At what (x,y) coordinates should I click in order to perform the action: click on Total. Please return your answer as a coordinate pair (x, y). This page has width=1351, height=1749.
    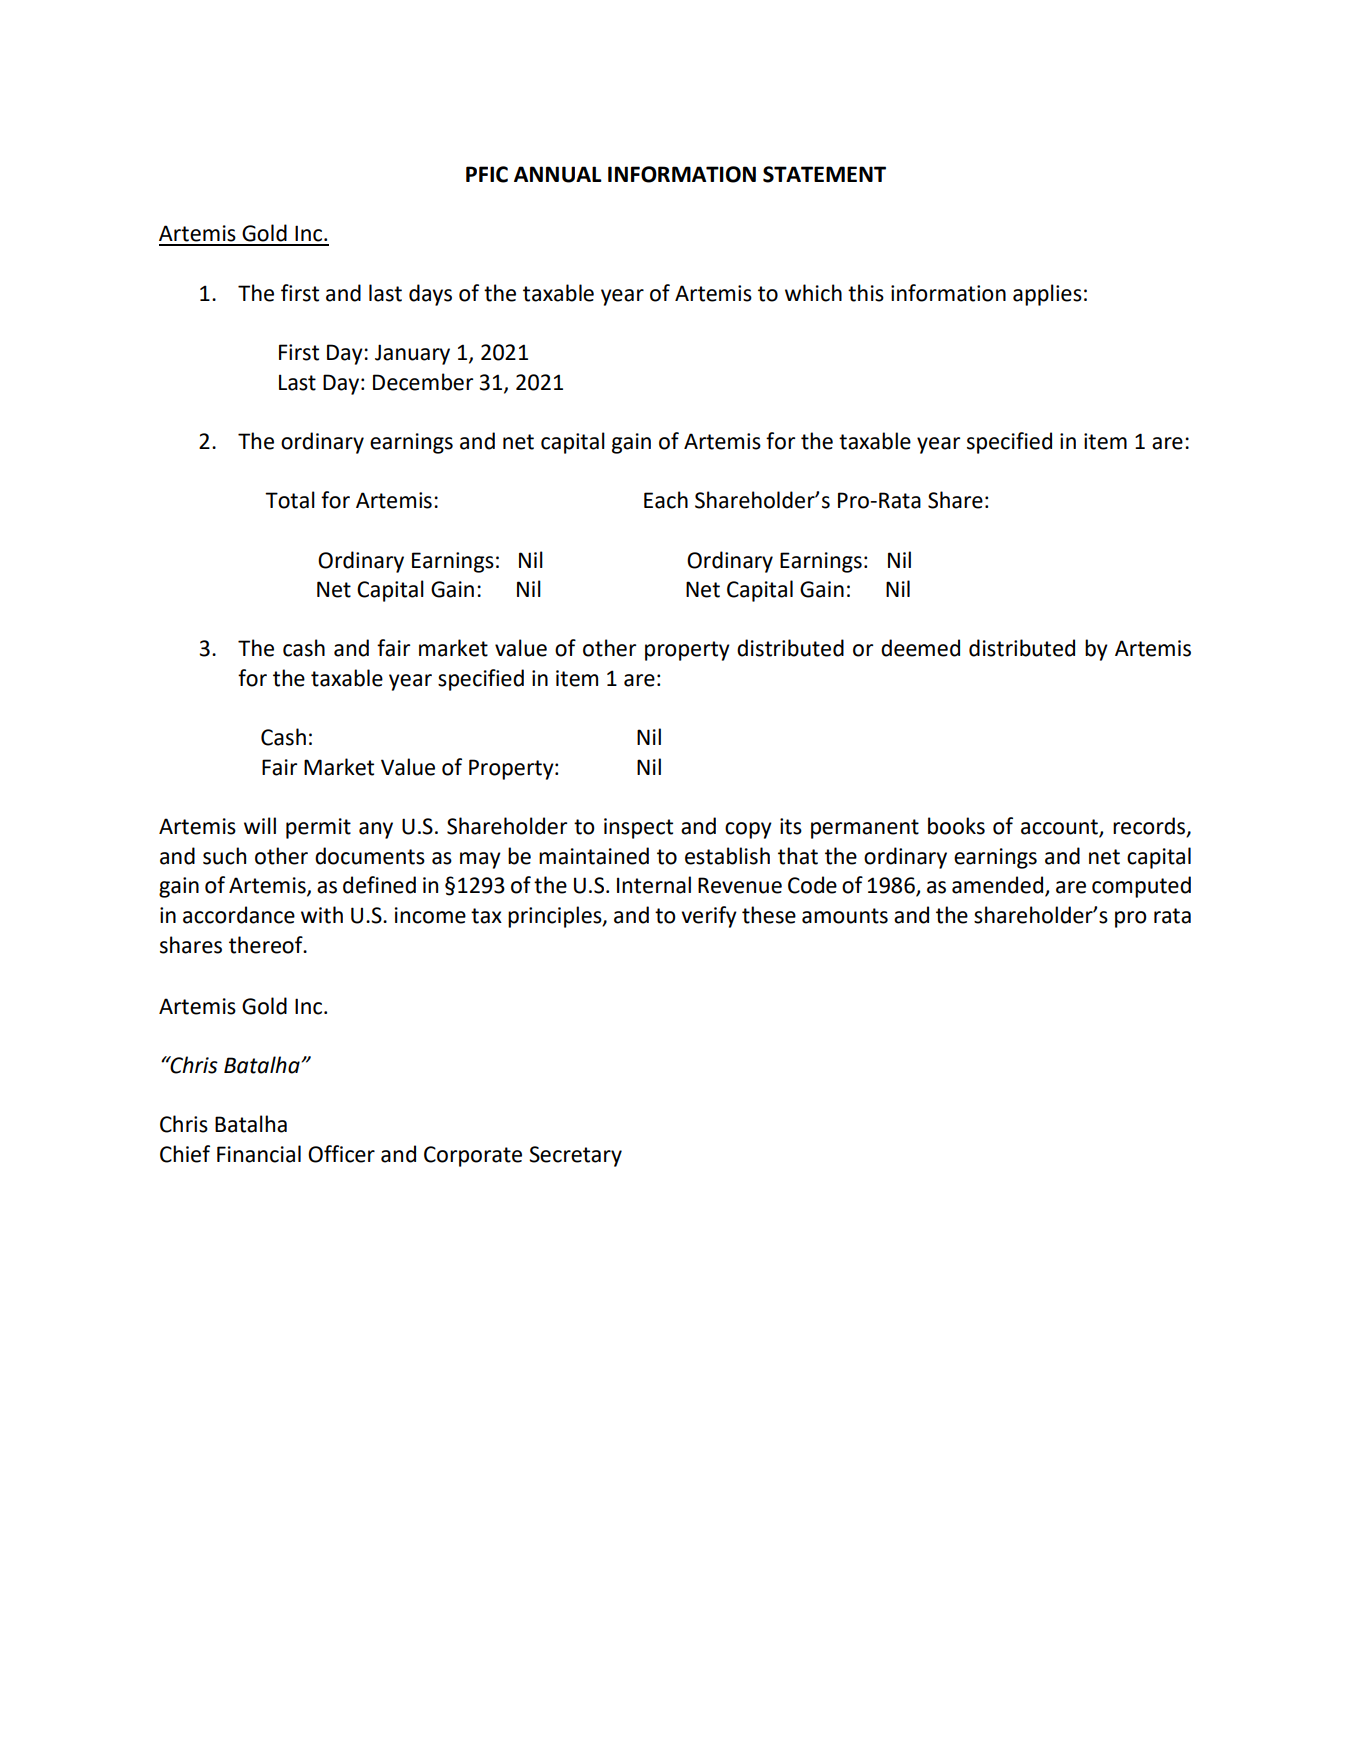
    Looking at the image, I should click on (290, 500).
